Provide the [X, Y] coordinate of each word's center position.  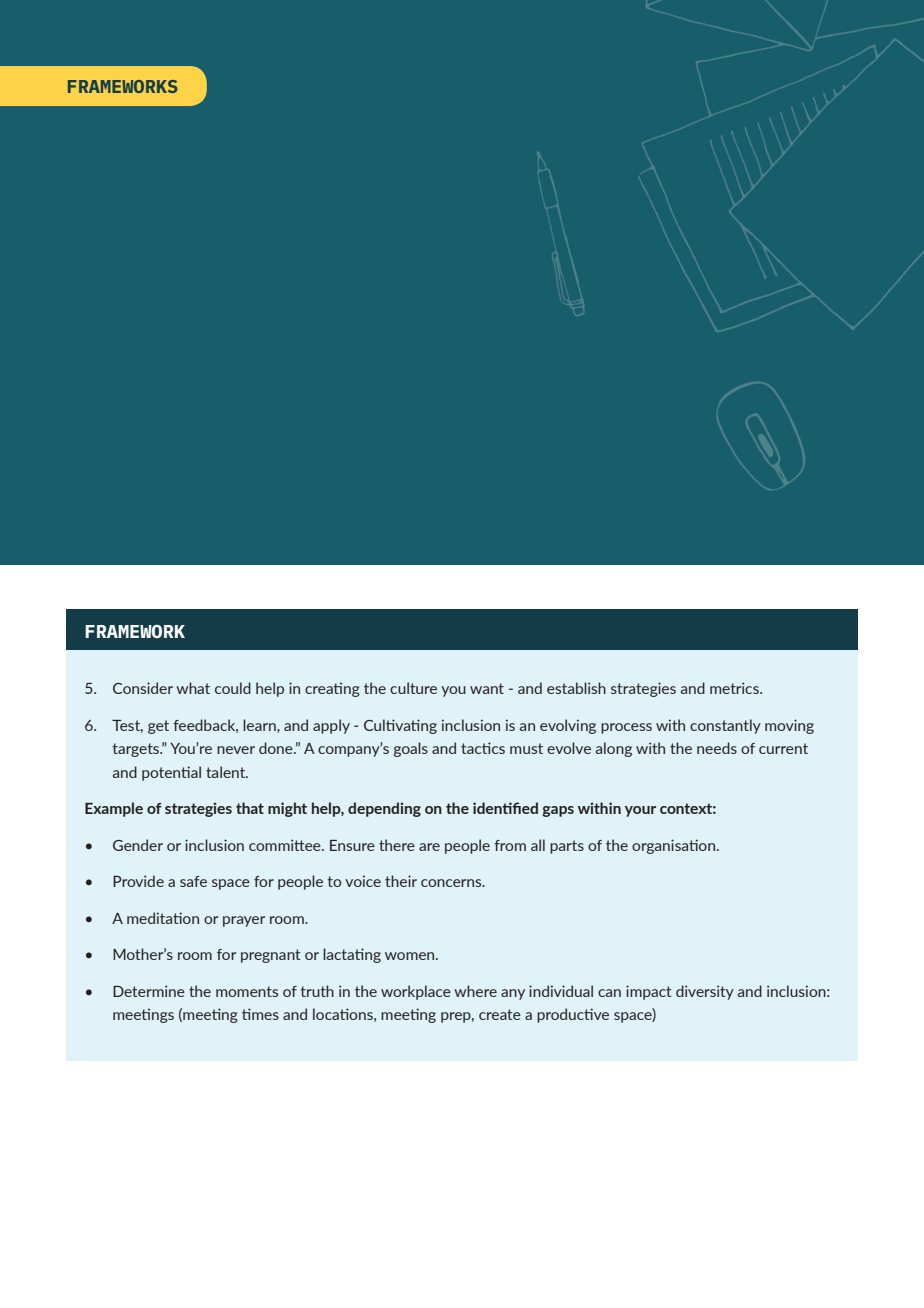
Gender [138, 845]
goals [411, 749]
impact [649, 992]
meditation [163, 918]
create [500, 1014]
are [429, 847]
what [193, 688]
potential [171, 773]
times [260, 1014]
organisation [675, 846]
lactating [352, 955]
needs [717, 748]
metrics [735, 688]
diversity [705, 992]
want [487, 688]
